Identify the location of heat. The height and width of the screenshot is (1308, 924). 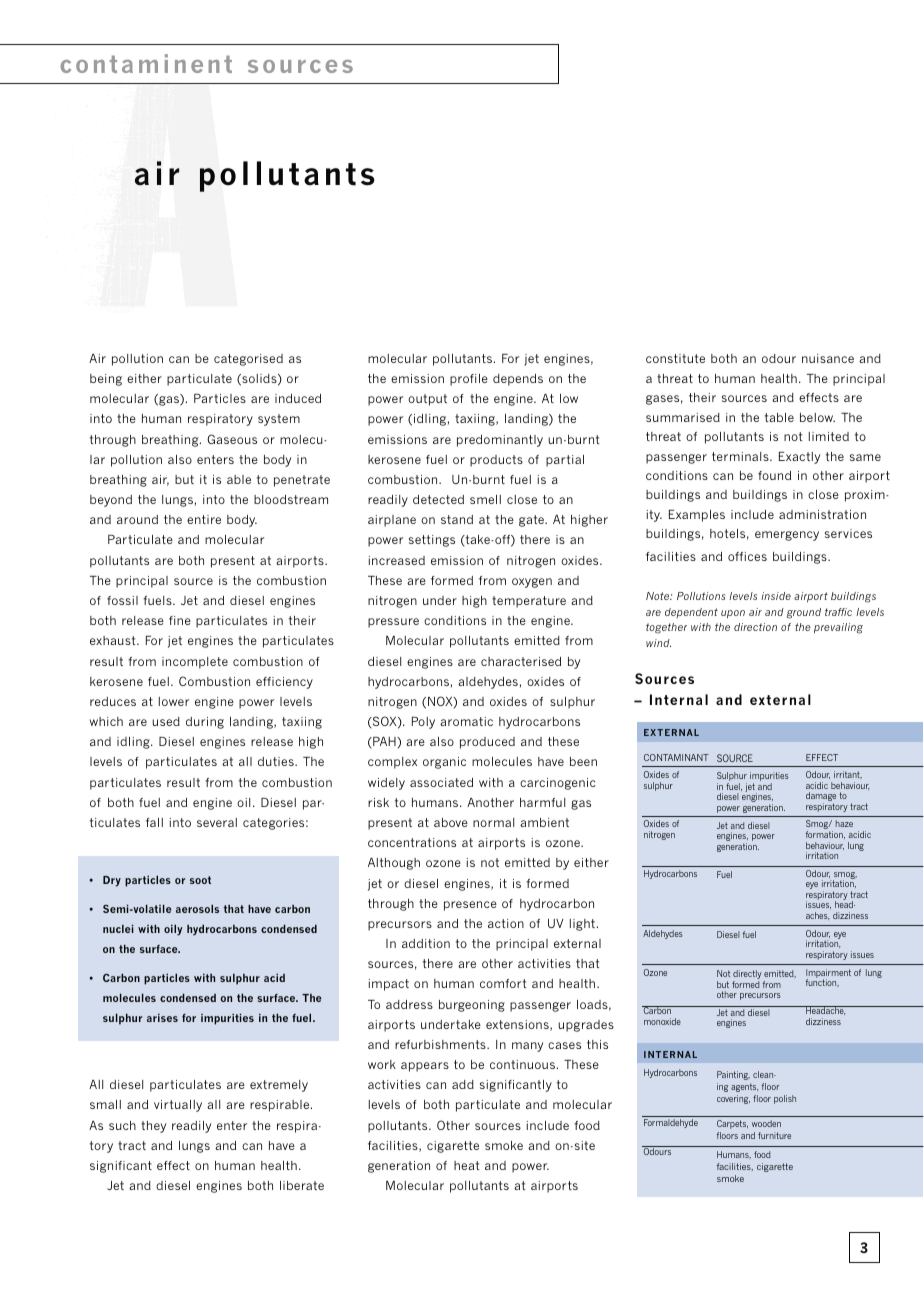
(466, 1165).
